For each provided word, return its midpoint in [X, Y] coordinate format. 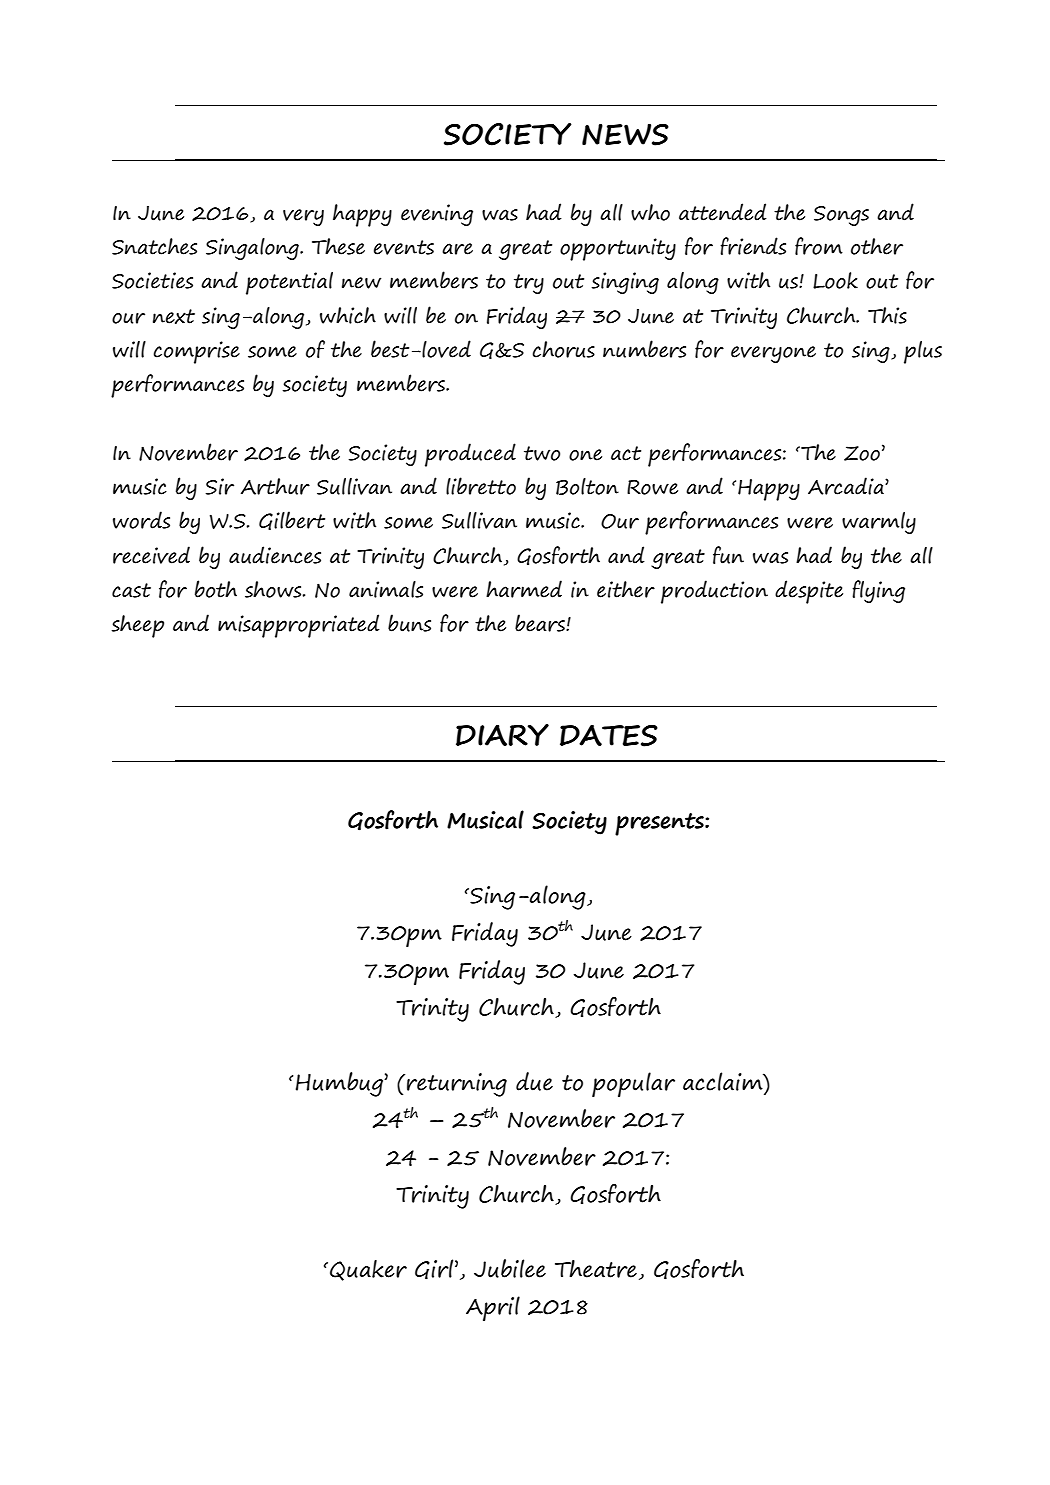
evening [437, 215]
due [534, 1081]
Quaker [368, 1270]
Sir [220, 486]
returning [457, 1085]
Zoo [862, 453]
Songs [841, 216]
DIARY [502, 735]
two [542, 453]
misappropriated [299, 626]
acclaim [724, 1081]
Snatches [154, 246]
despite [809, 592]
